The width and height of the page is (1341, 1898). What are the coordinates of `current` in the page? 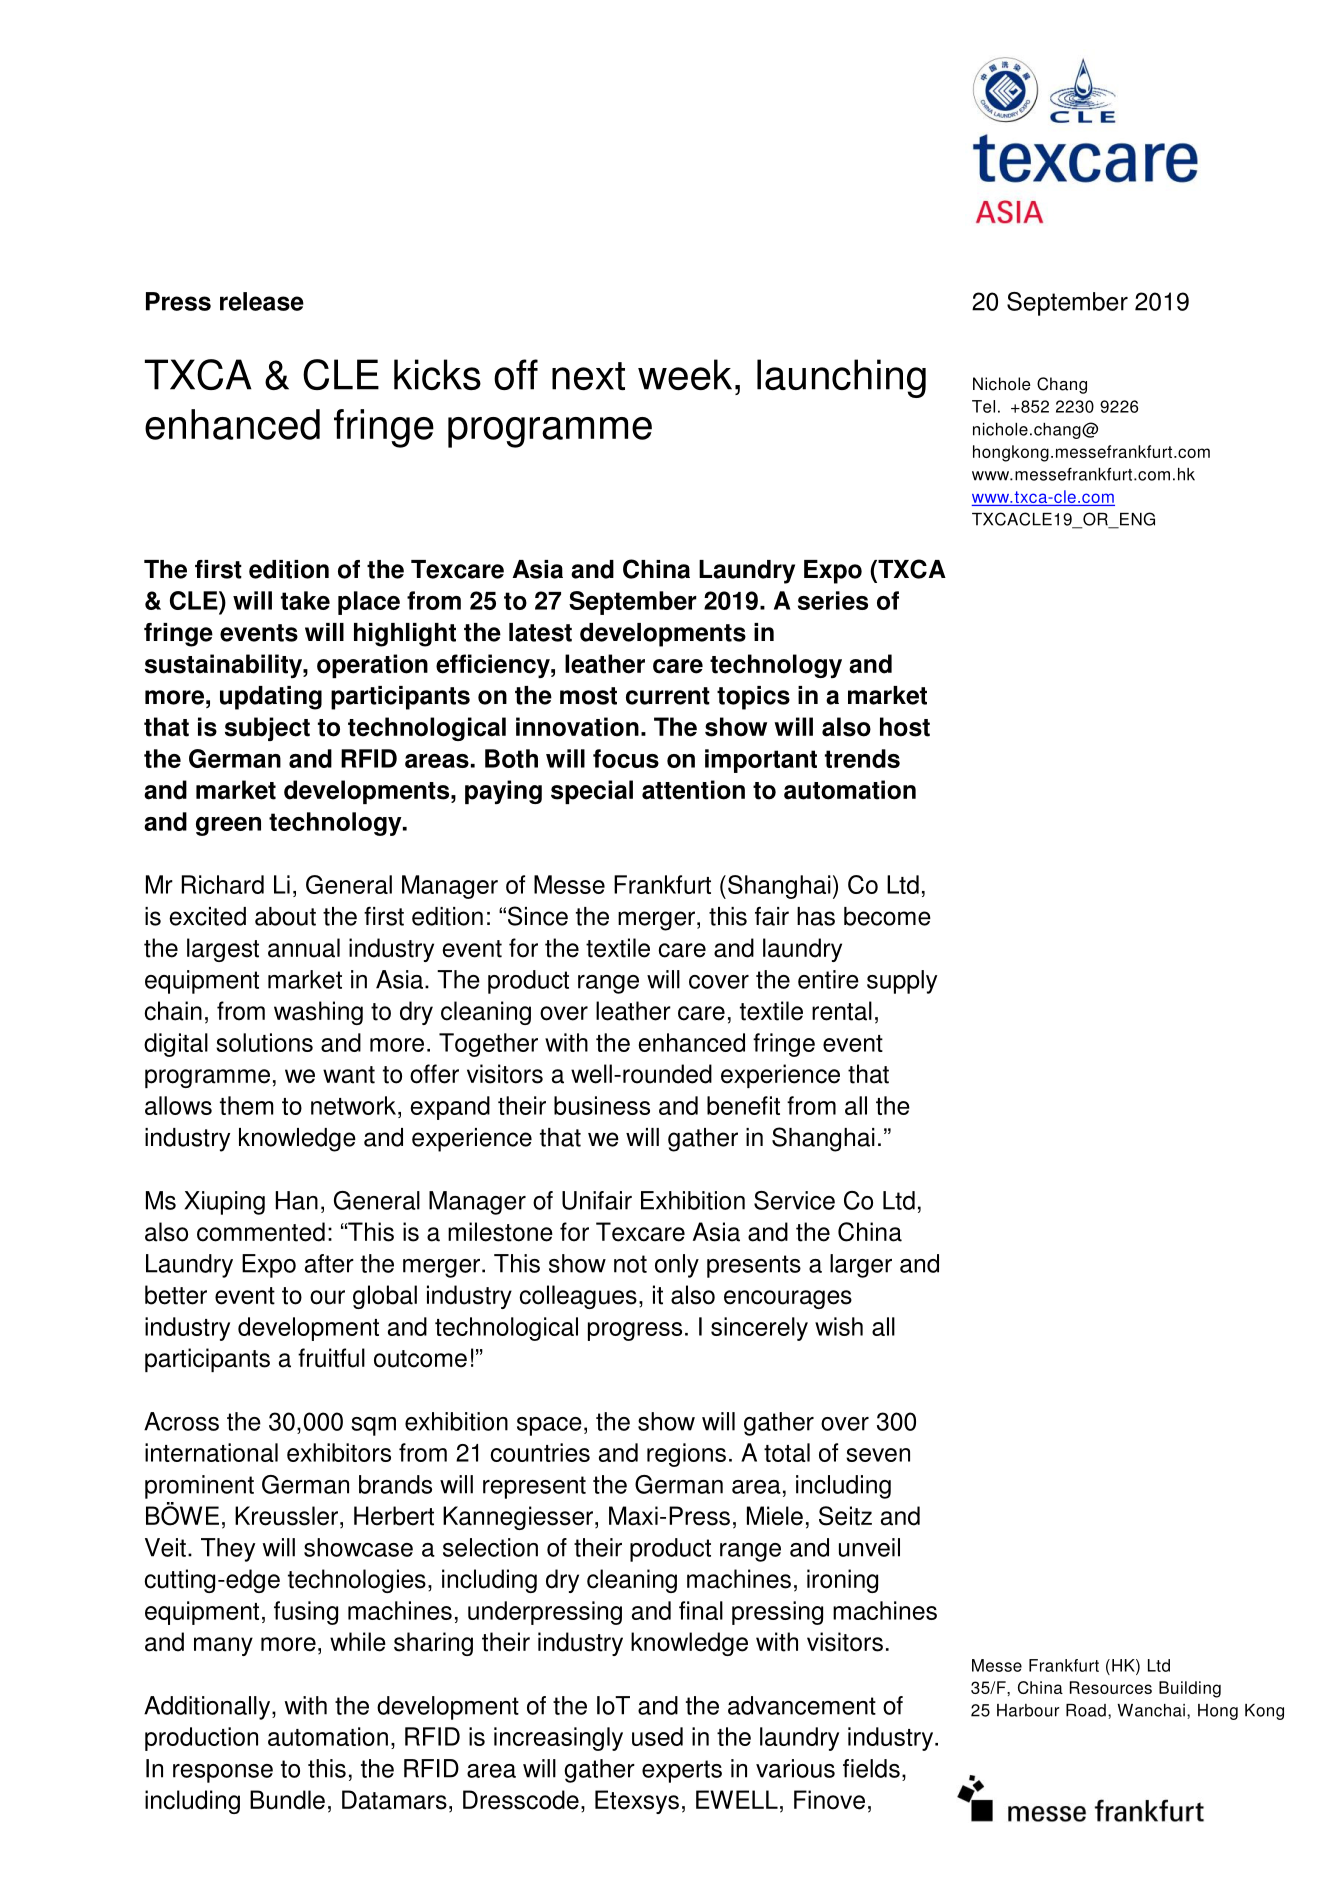 It's located at (668, 696).
